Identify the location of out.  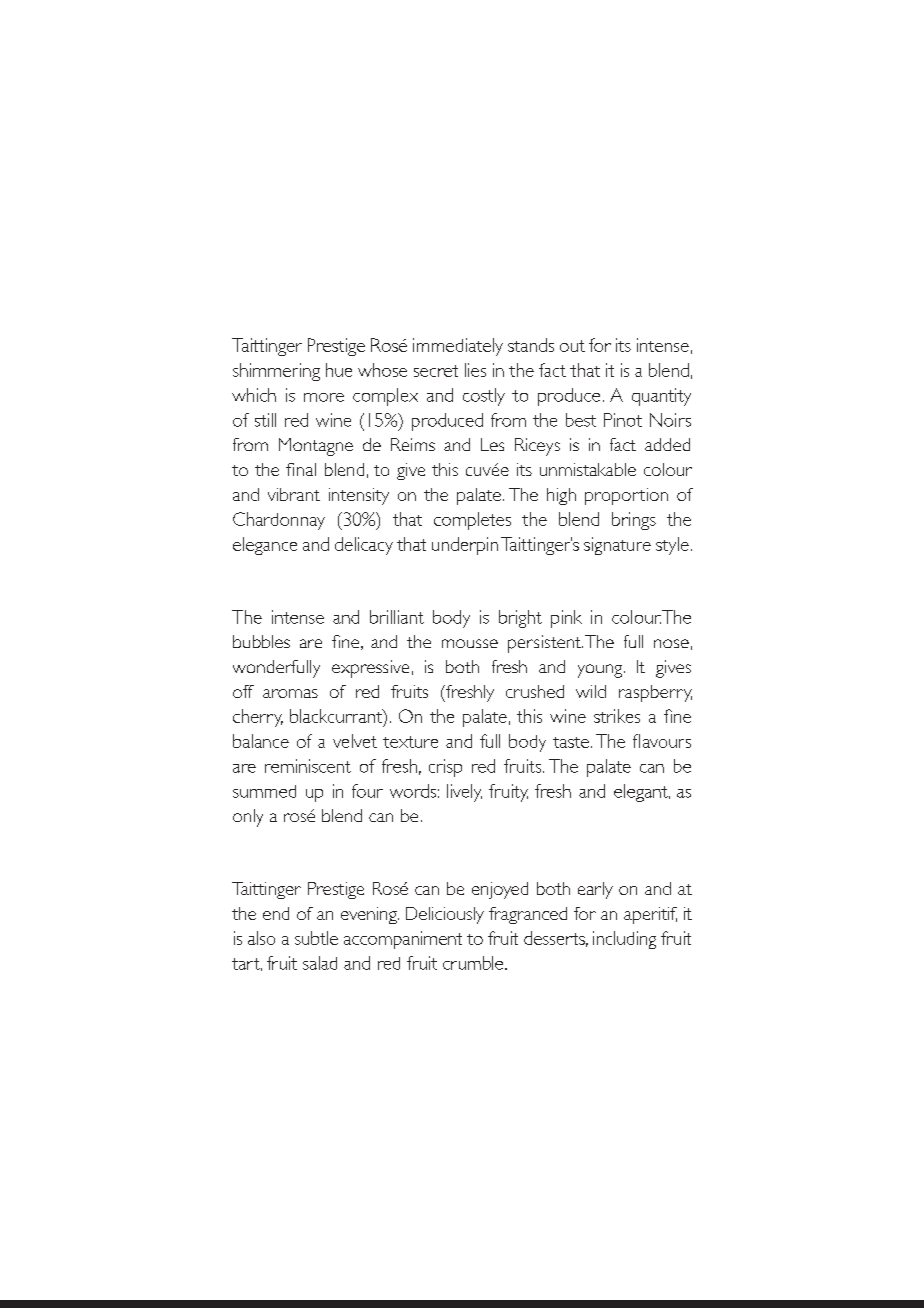
(572, 346).
